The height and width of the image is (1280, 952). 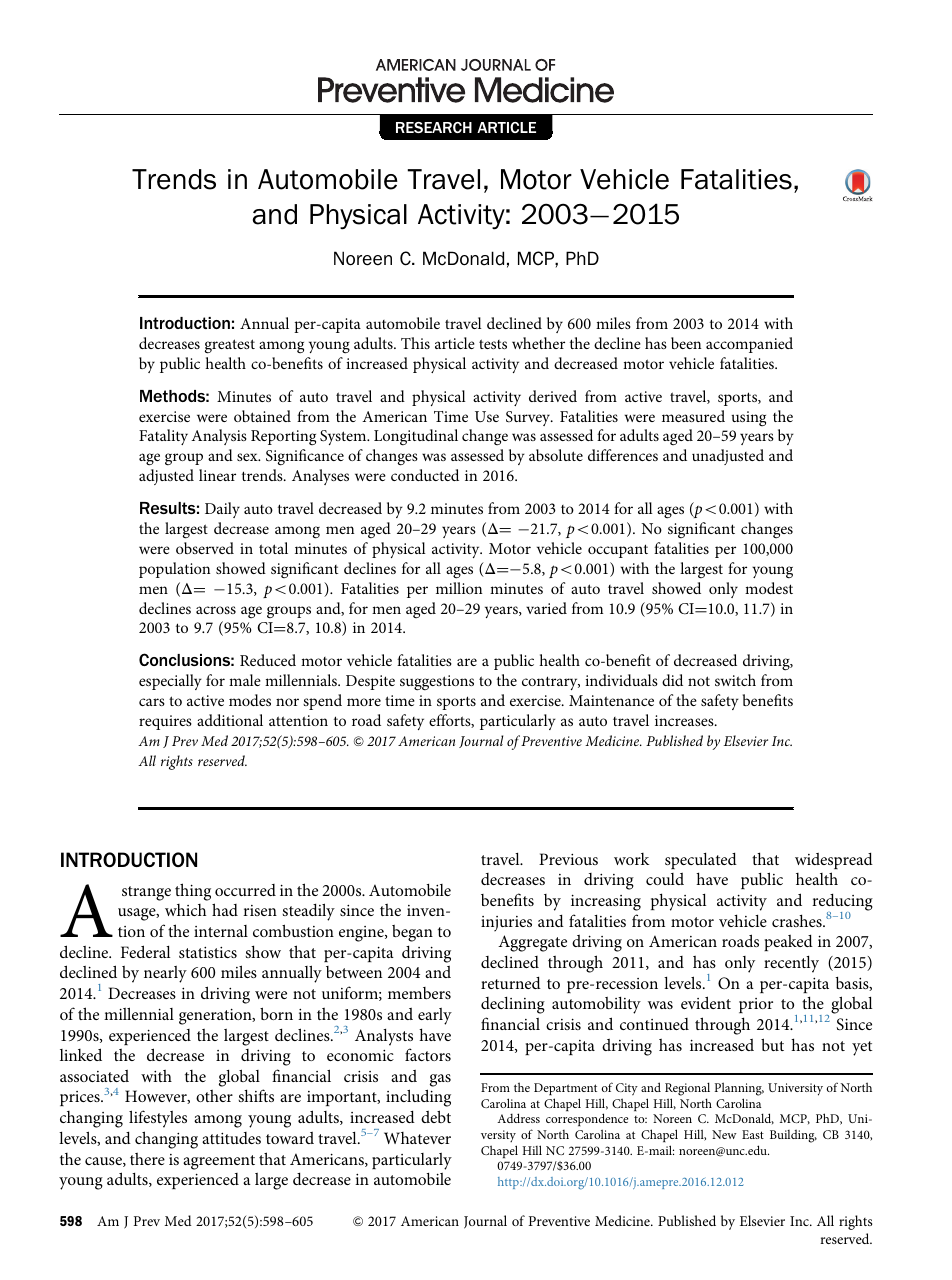 What do you see at coordinates (158, 1119) in the image?
I see `lifestyles` at bounding box center [158, 1119].
